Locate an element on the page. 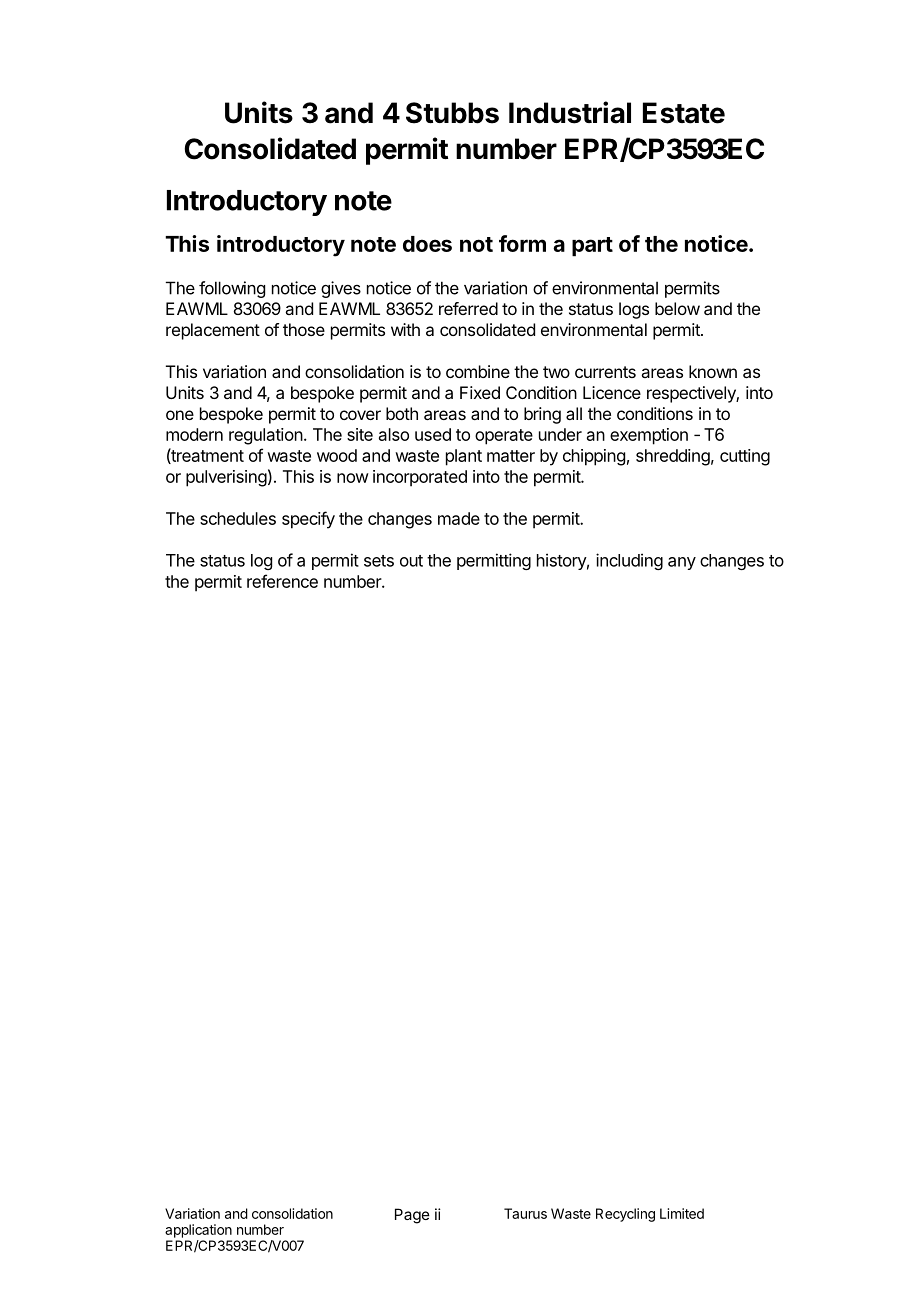  Recycling is located at coordinates (625, 1215).
